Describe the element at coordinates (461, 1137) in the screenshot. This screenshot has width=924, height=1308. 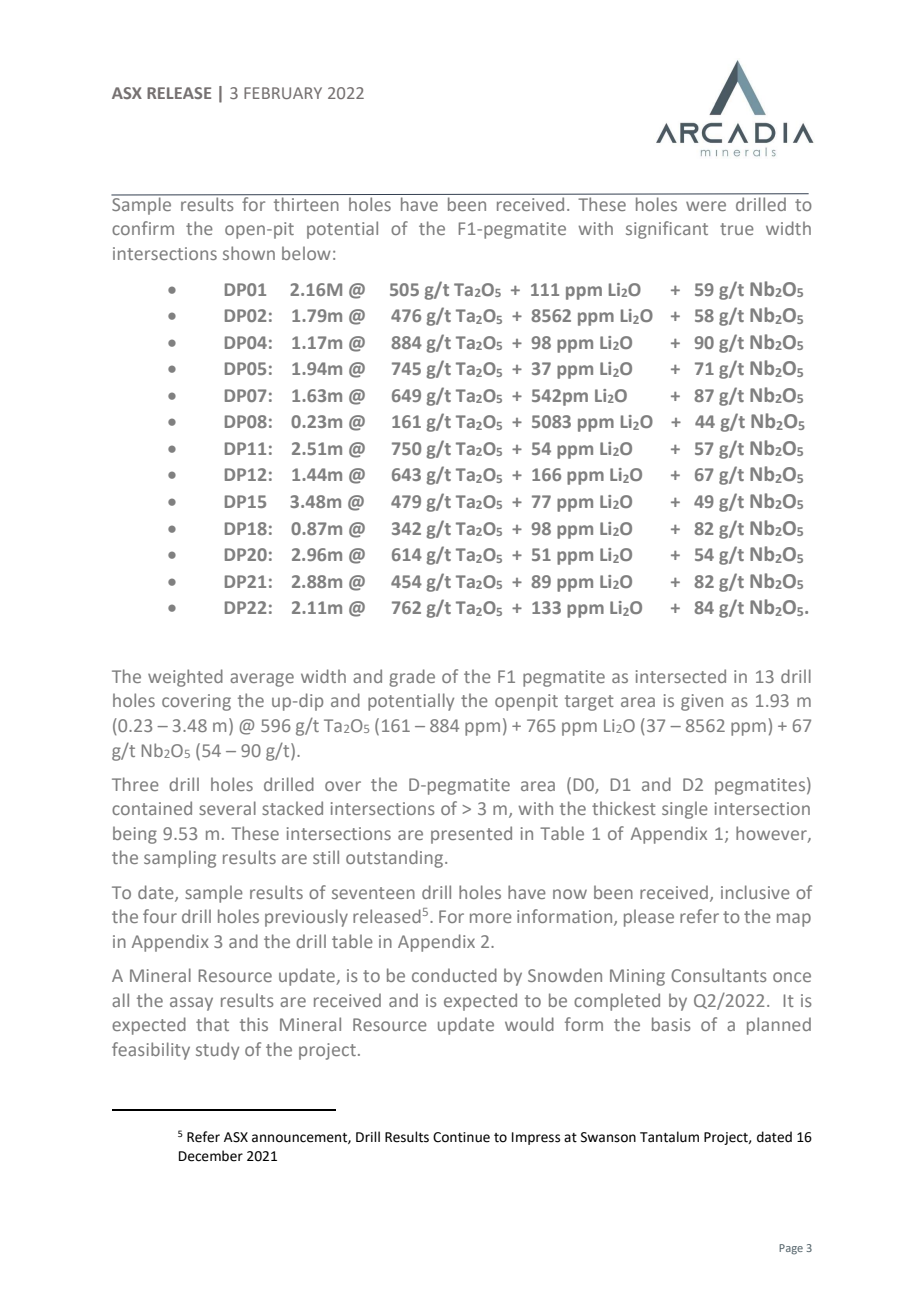
I see `Continue` at that location.
